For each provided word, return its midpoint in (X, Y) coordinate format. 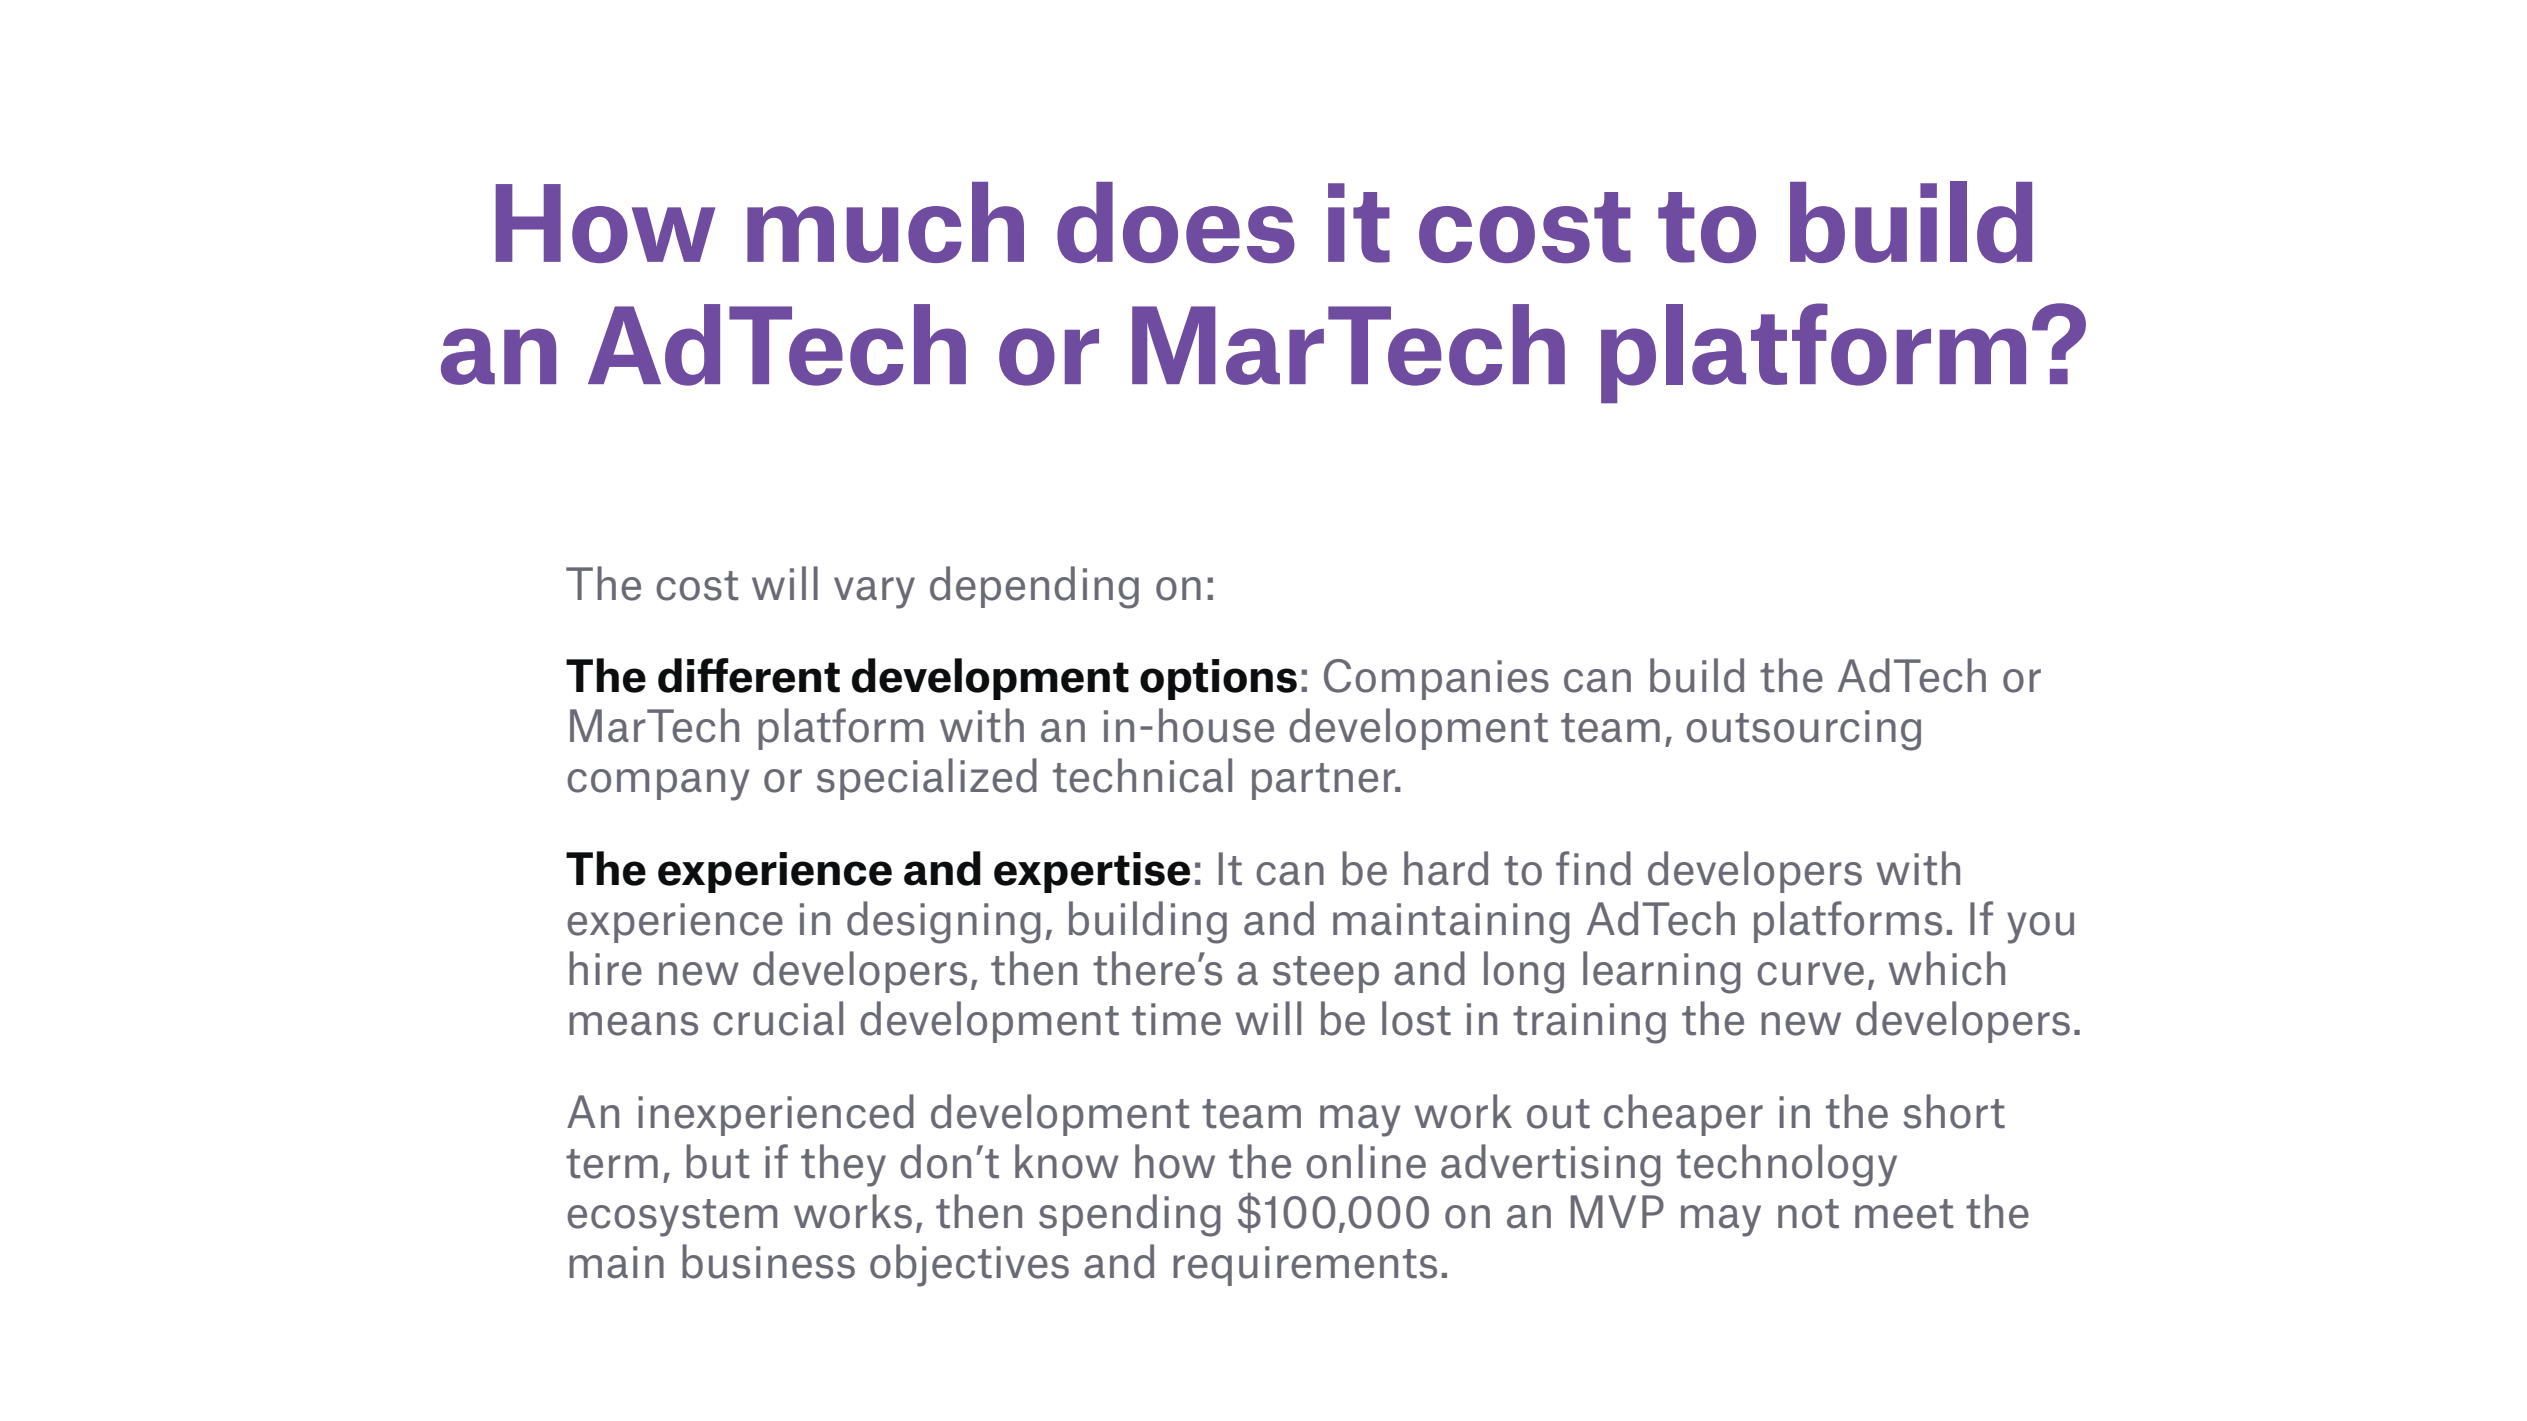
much (885, 222)
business (768, 1261)
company (658, 785)
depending (1034, 587)
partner (1325, 781)
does (1176, 223)
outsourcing (1803, 730)
